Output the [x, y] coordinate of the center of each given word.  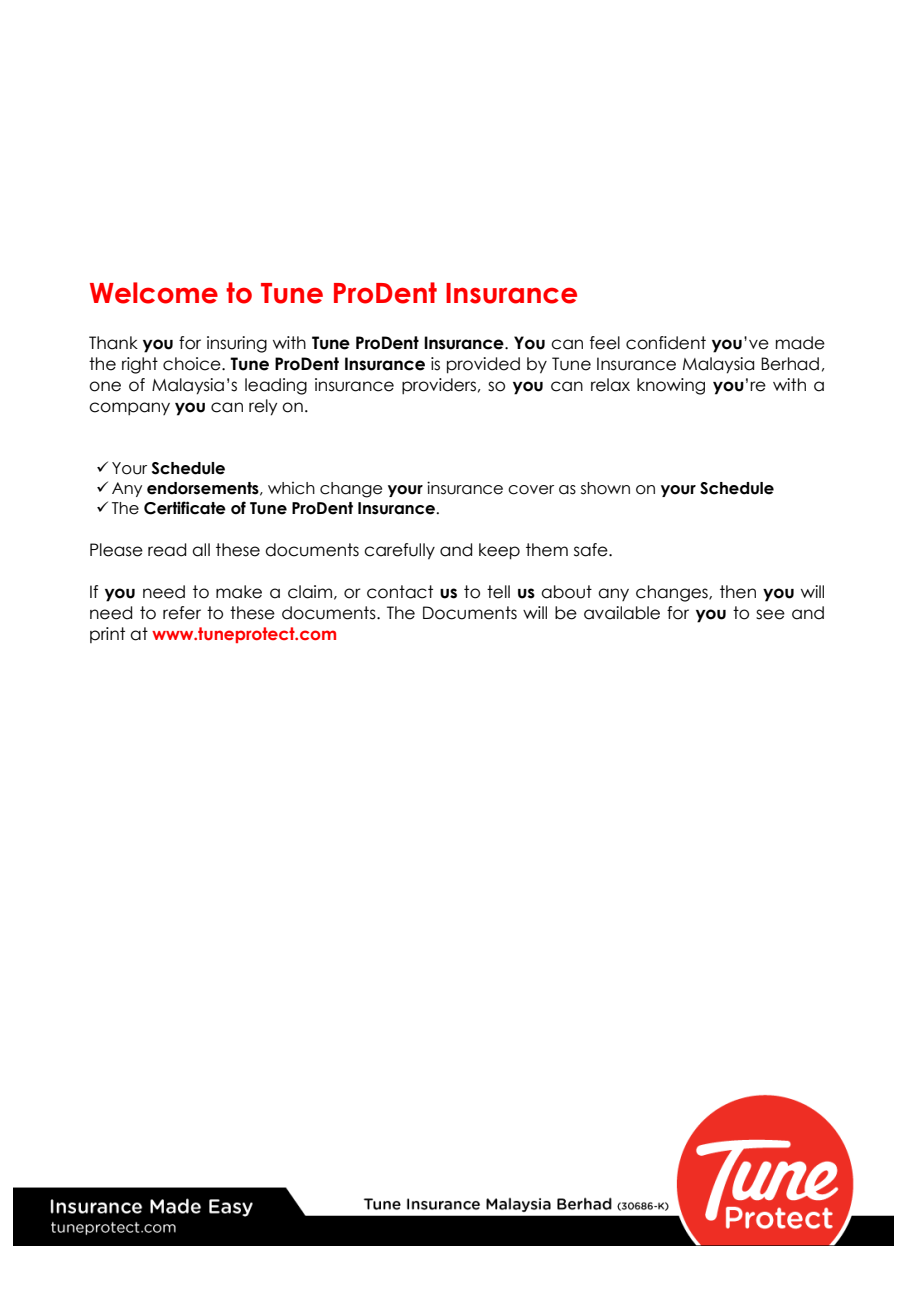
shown [605, 488]
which [291, 488]
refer [182, 613]
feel [605, 343]
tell [498, 592]
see [770, 614]
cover [531, 490]
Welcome [154, 293]
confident [666, 343]
